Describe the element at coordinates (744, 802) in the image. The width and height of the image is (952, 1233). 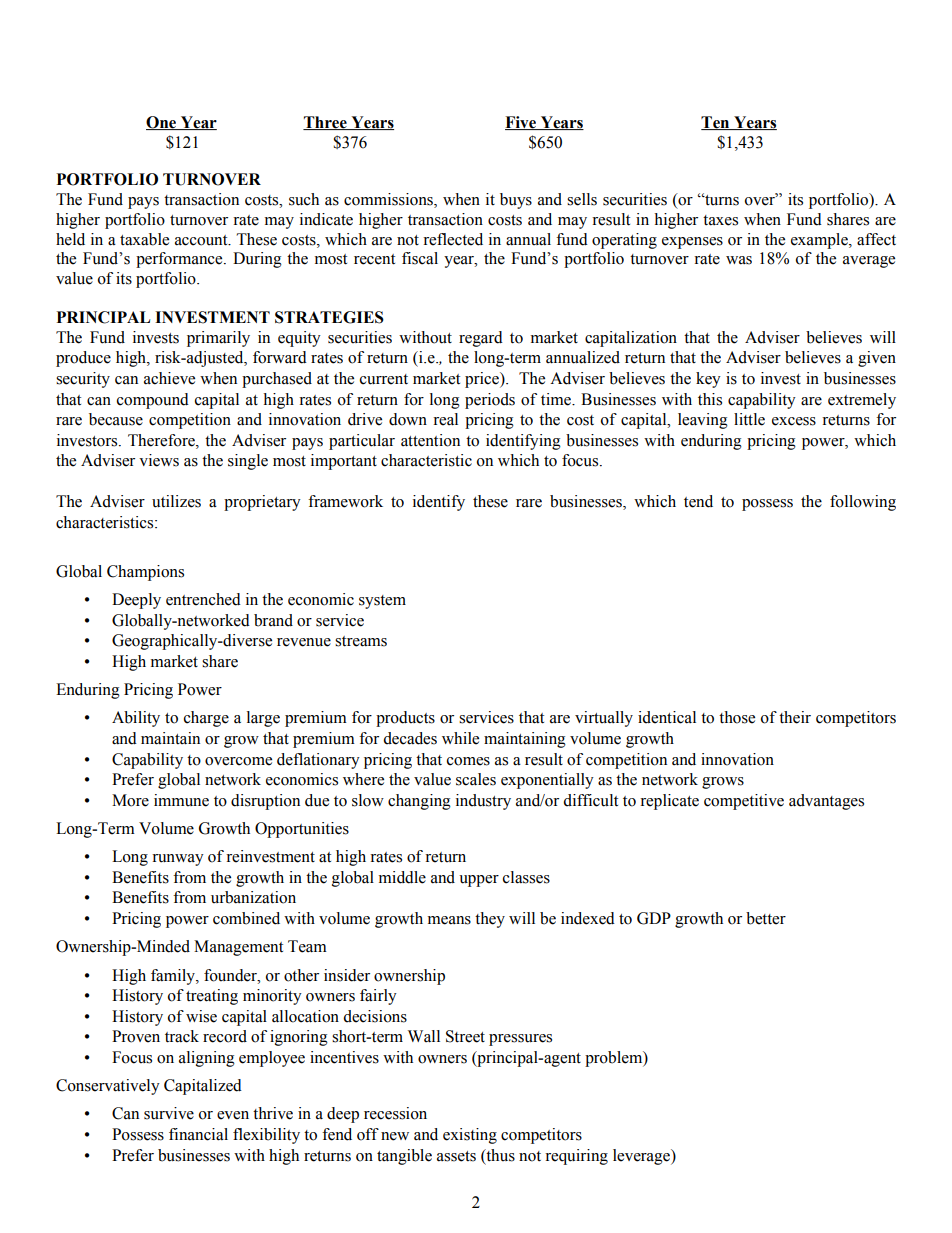
I see `competitive` at that location.
